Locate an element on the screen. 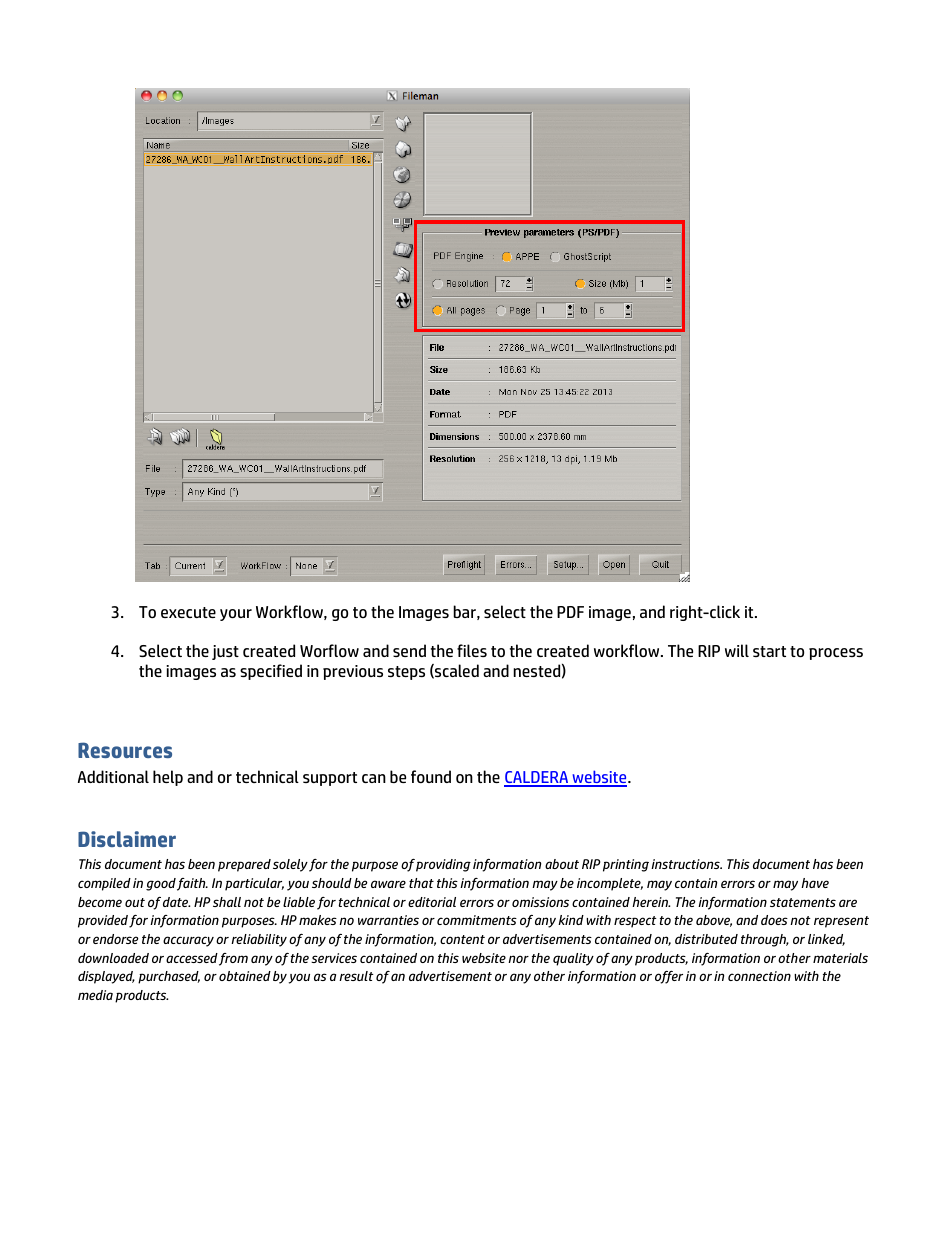  statements is located at coordinates (803, 902).
